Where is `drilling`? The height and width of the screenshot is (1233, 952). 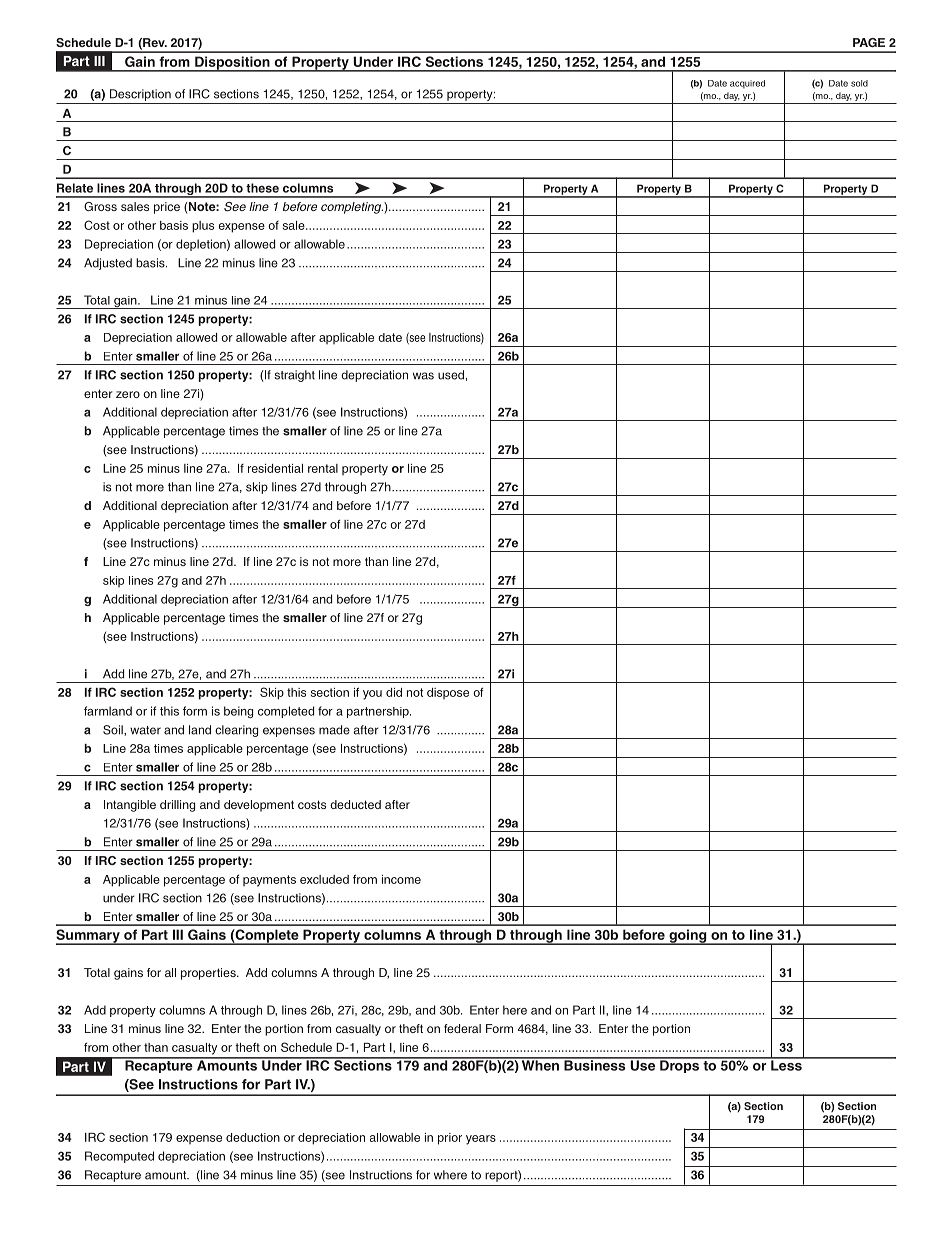 drilling is located at coordinates (177, 806).
